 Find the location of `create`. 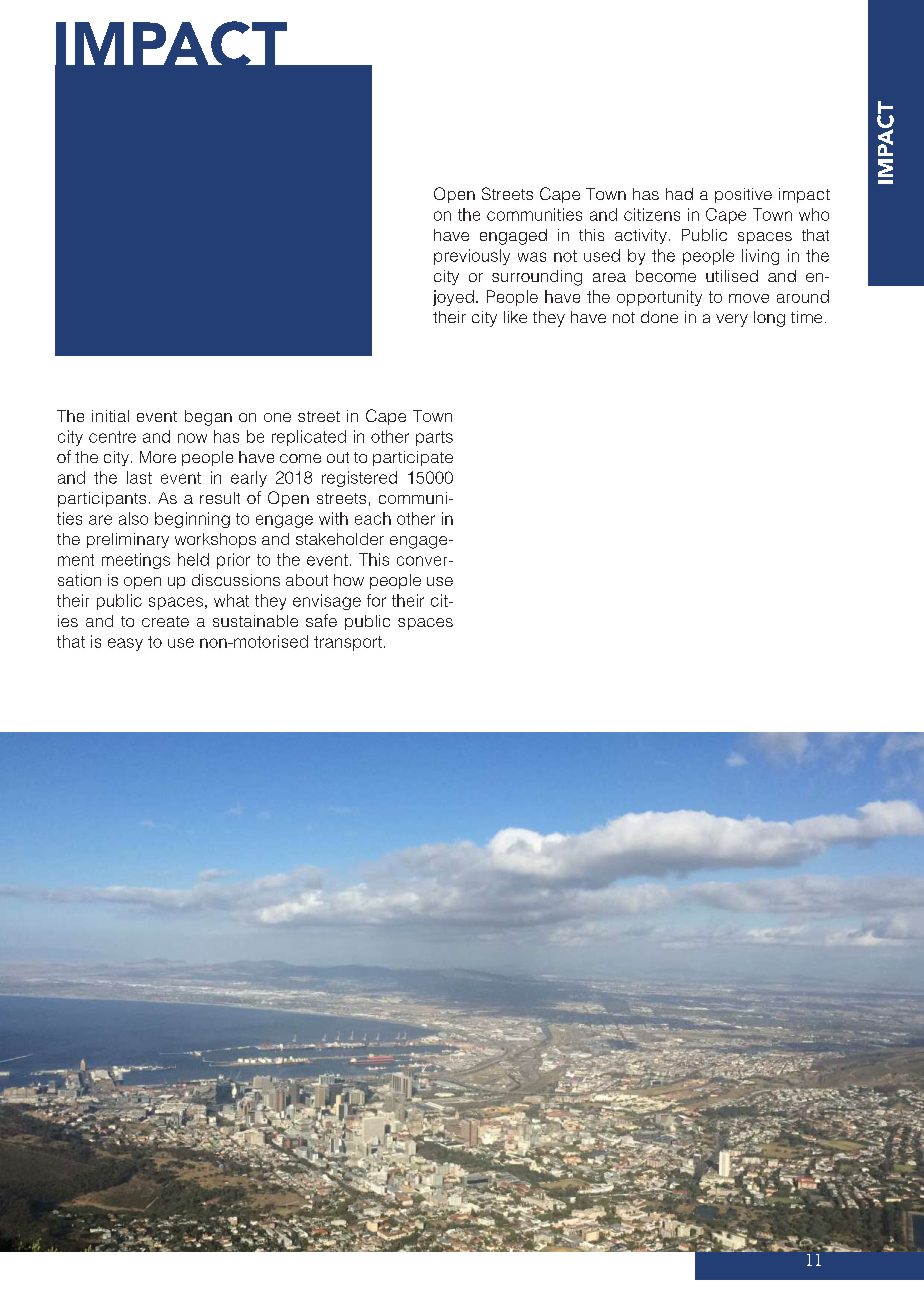

create is located at coordinates (165, 621).
